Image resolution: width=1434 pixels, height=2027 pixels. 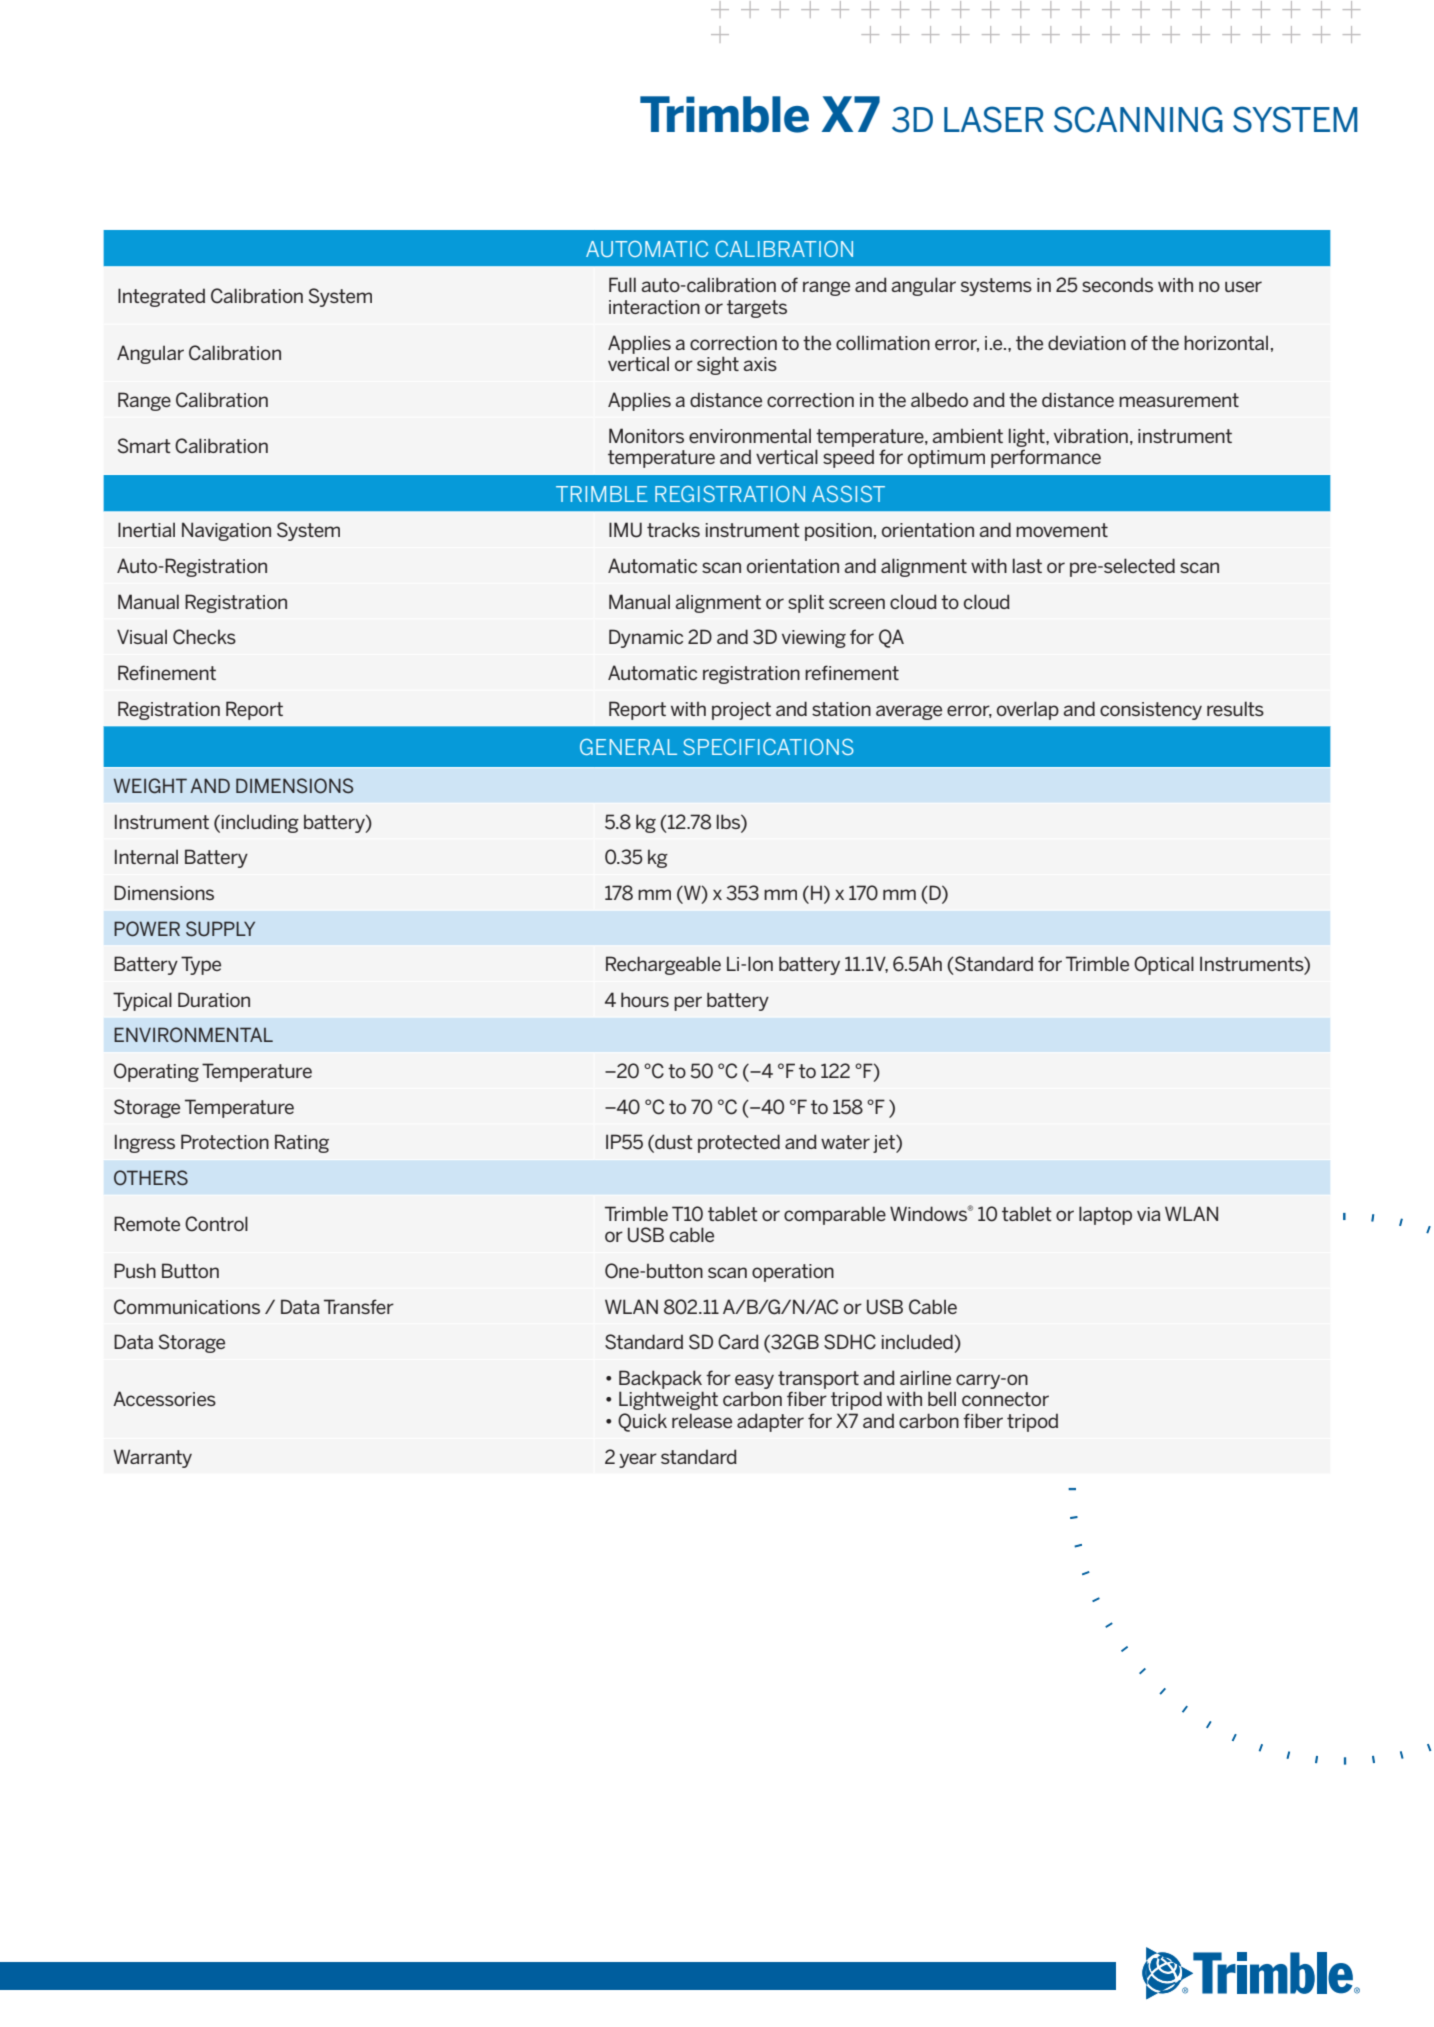 What do you see at coordinates (161, 297) in the image?
I see `Integrated` at bounding box center [161, 297].
